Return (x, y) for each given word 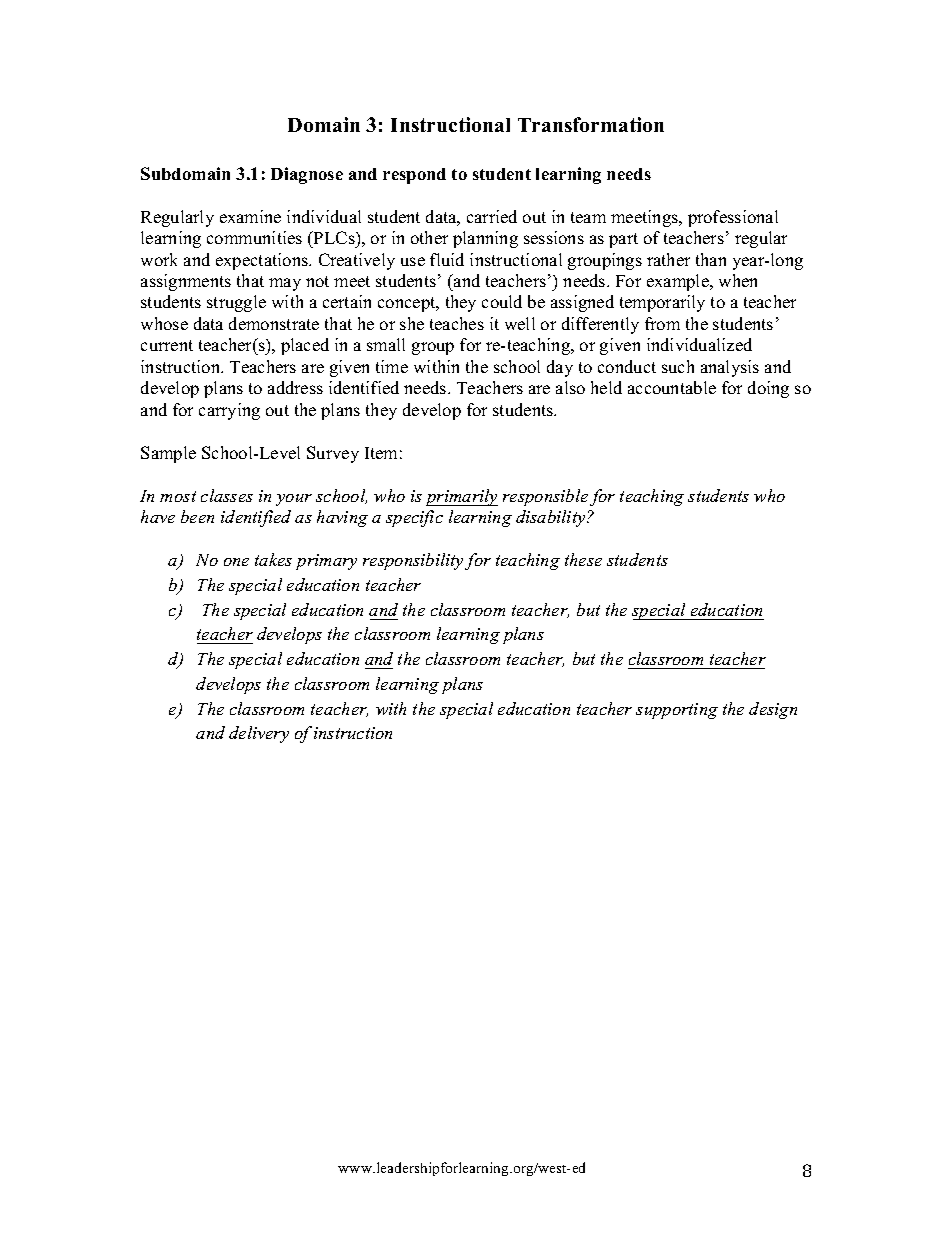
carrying (229, 411)
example (679, 282)
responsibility (413, 561)
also (570, 387)
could (502, 301)
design (773, 710)
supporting (677, 711)
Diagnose (307, 175)
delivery (259, 734)
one (236, 562)
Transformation (591, 124)
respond (414, 176)
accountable (672, 387)
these (583, 559)
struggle (236, 303)
